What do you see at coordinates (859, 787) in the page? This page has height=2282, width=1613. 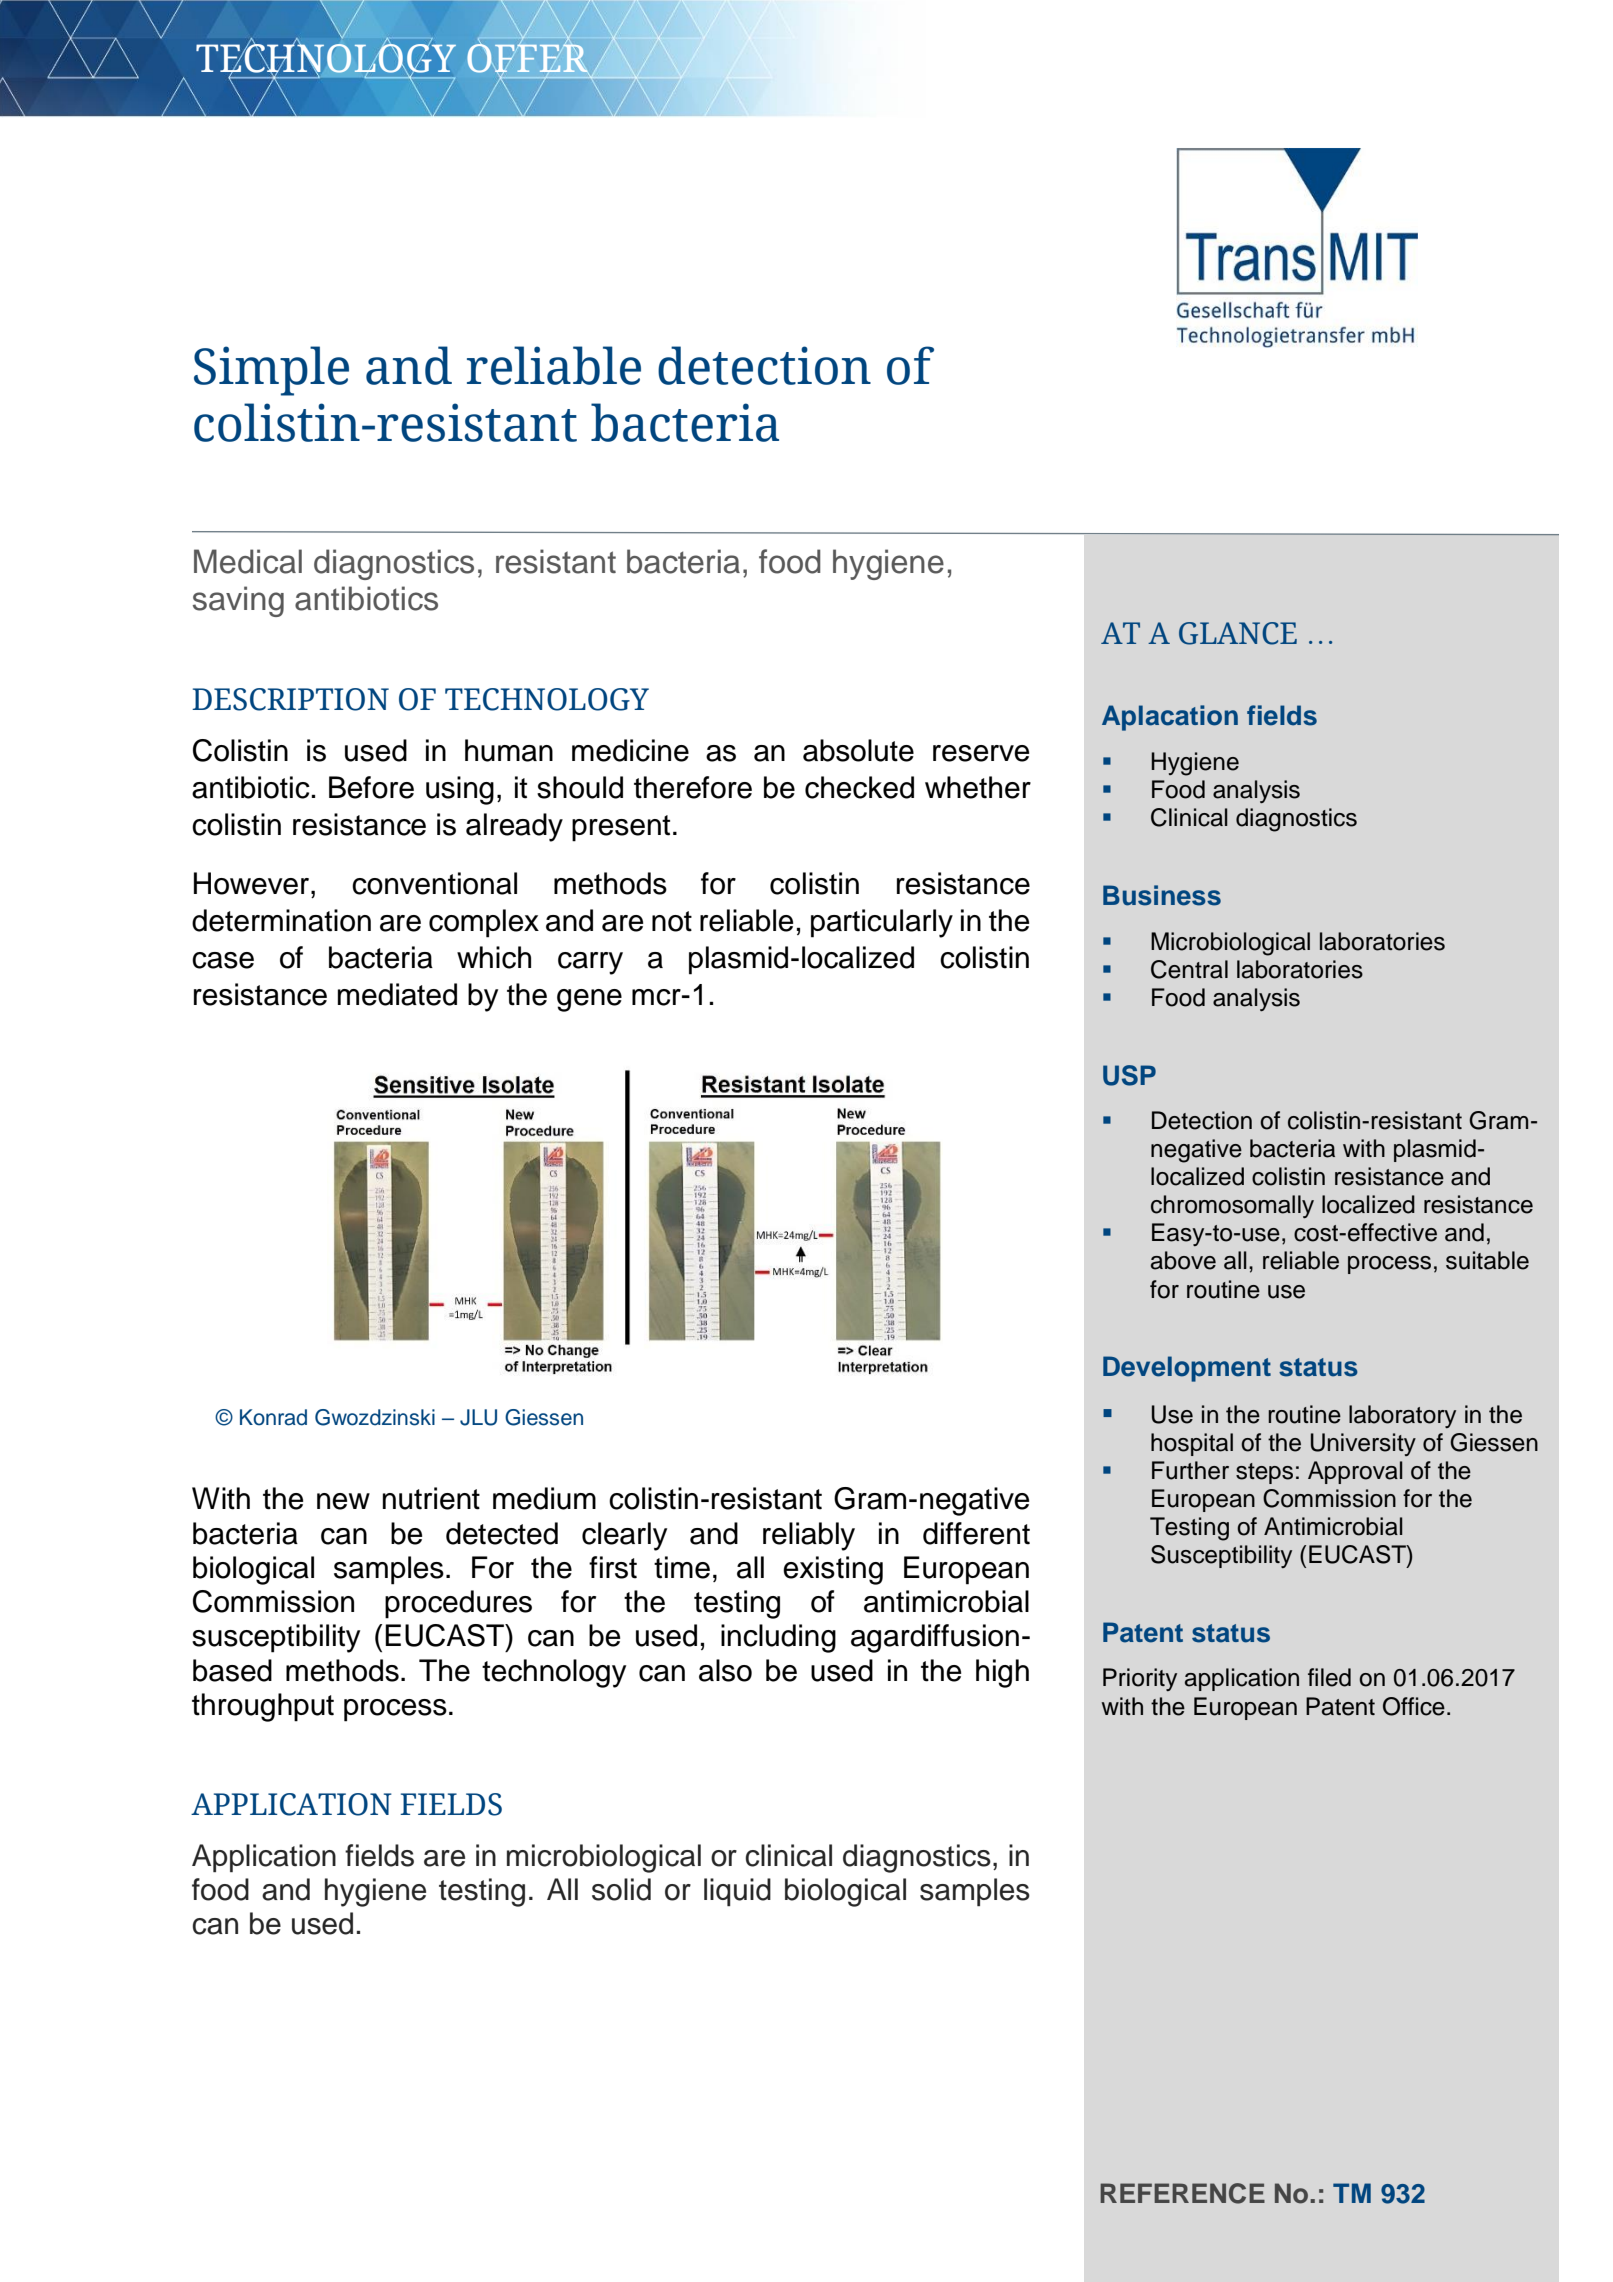 I see `checked` at bounding box center [859, 787].
